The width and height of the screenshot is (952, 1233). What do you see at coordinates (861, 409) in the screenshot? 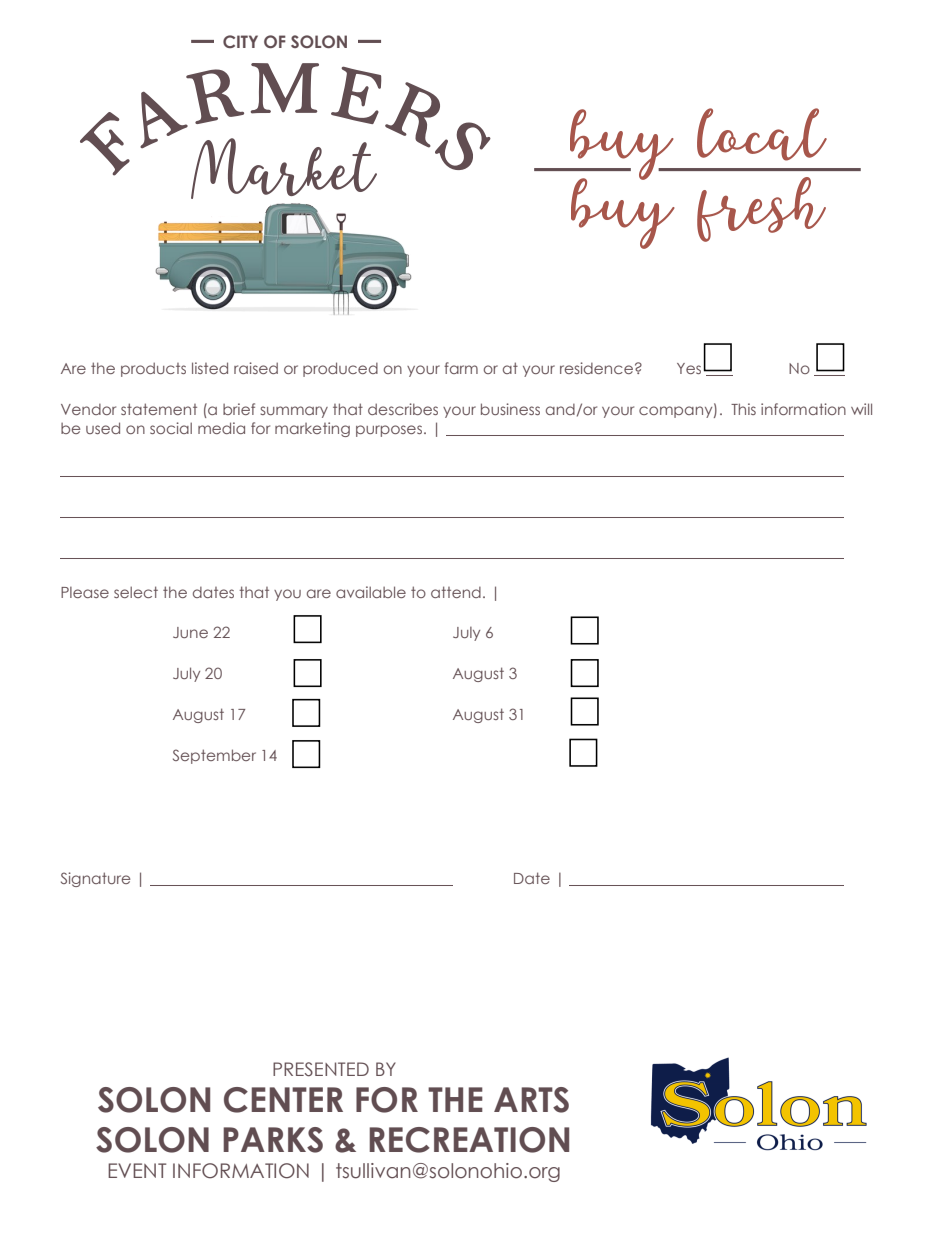
I see `will` at bounding box center [861, 409].
